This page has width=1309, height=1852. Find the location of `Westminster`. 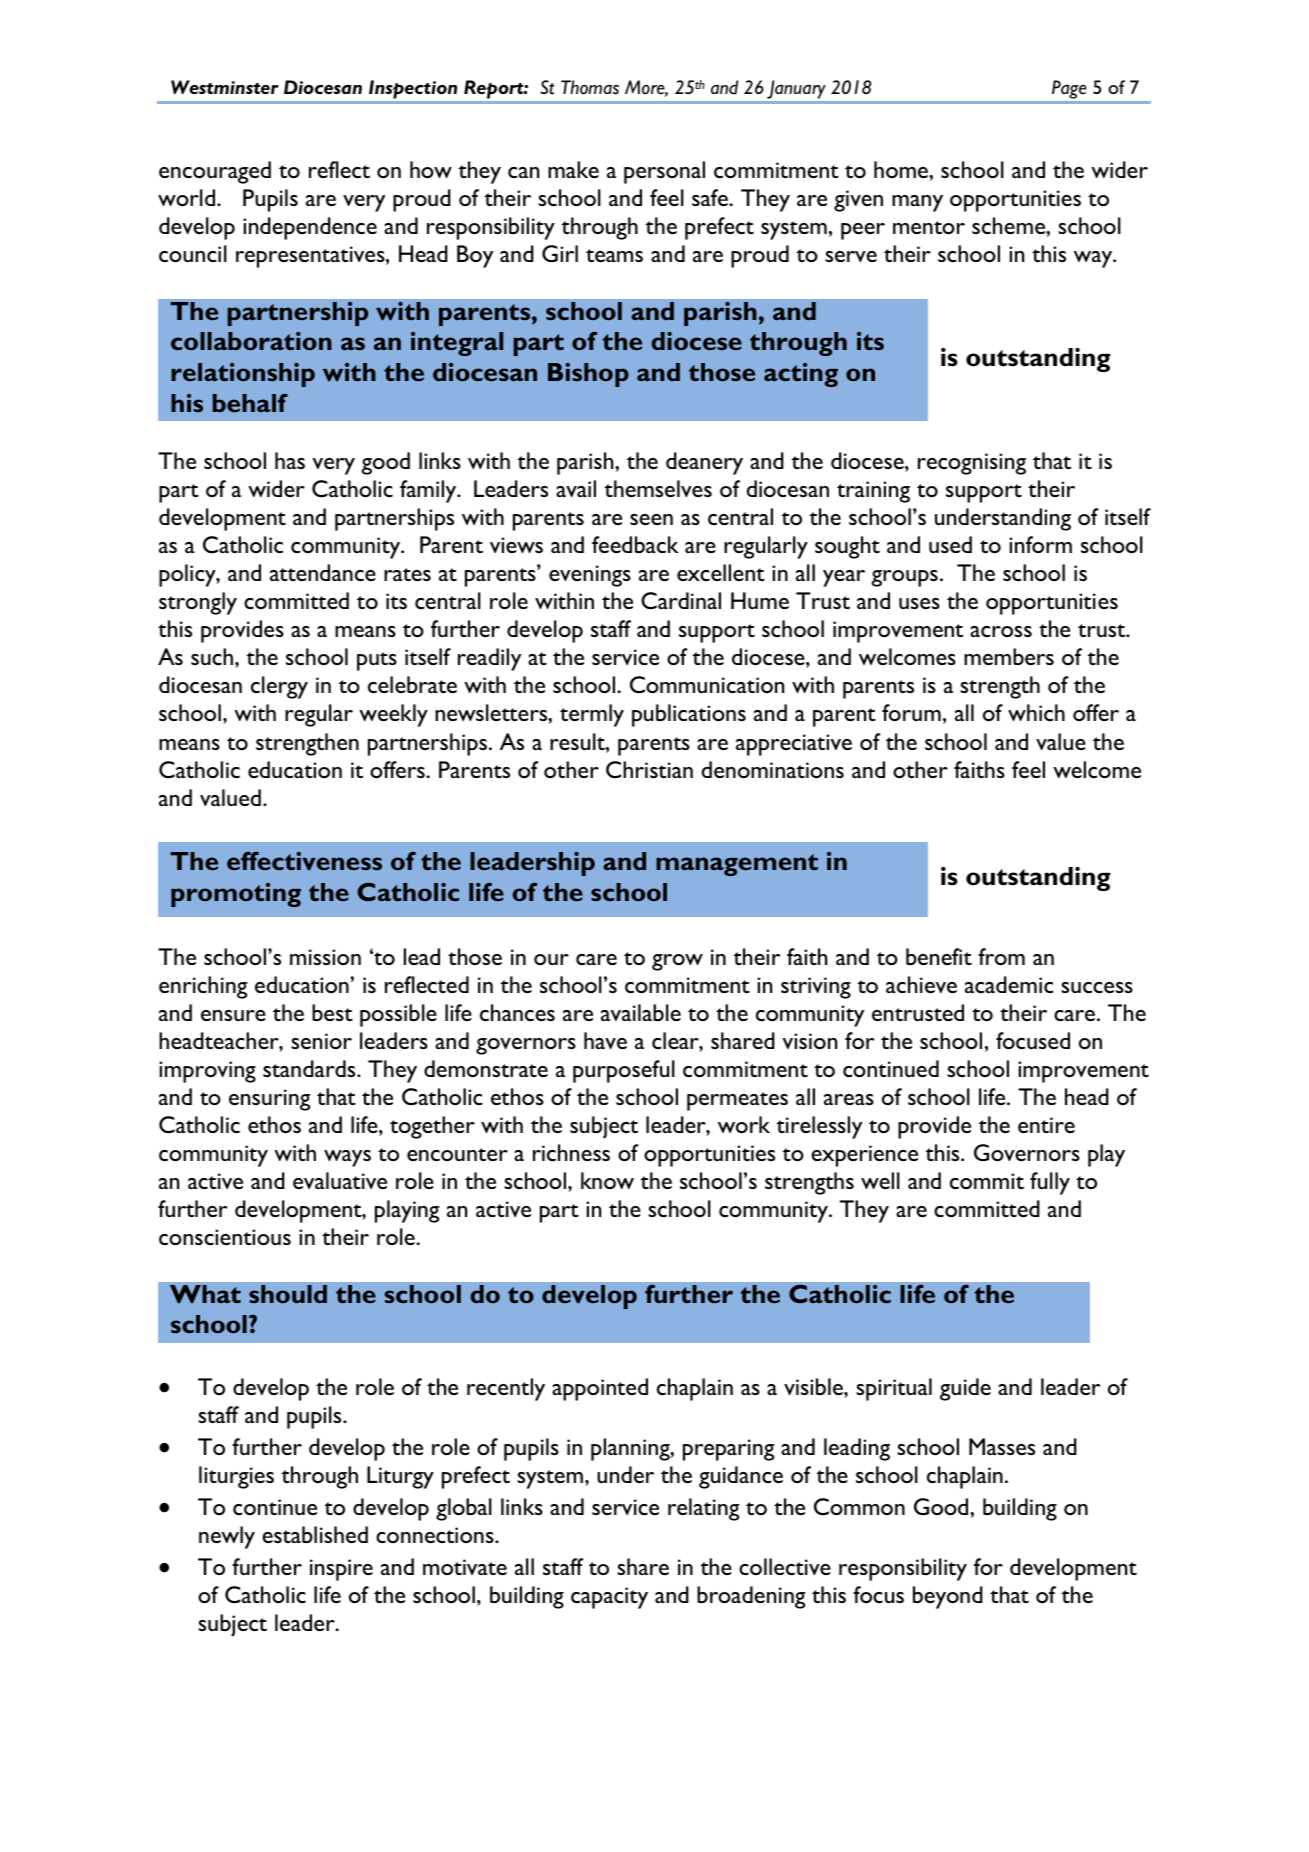

Westminster is located at coordinates (225, 87).
